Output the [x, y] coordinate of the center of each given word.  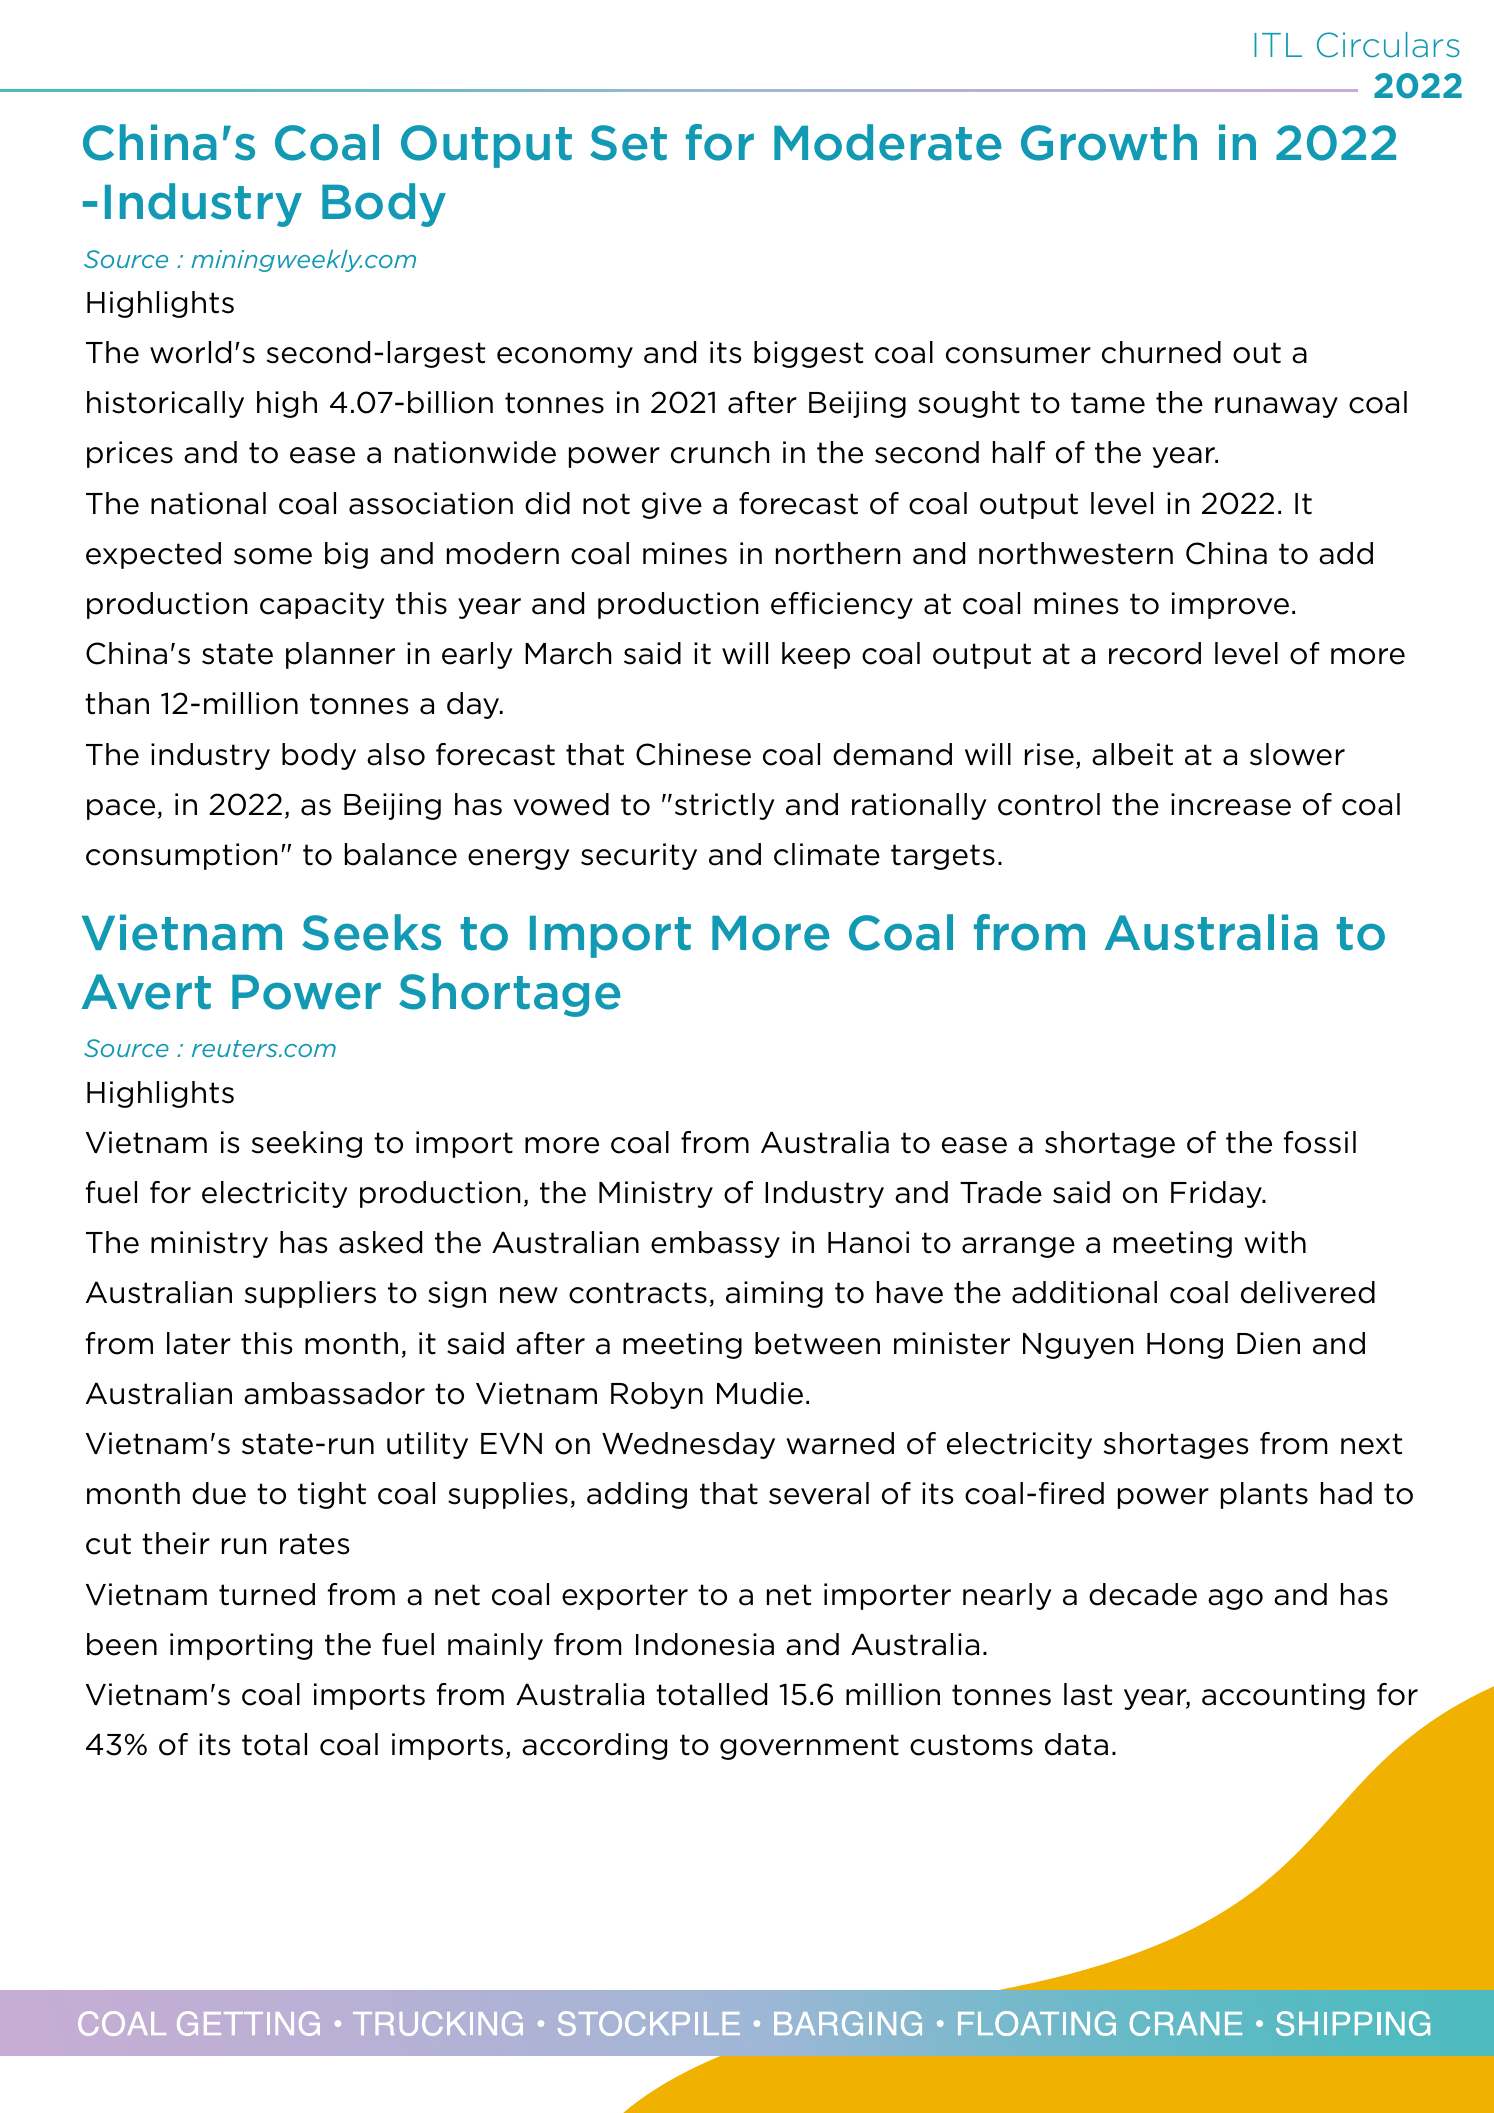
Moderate [888, 142]
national [208, 503]
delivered [1308, 1292]
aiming [774, 1294]
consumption [182, 856]
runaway [1276, 407]
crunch [720, 452]
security [639, 856]
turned [267, 1594]
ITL [1278, 45]
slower [1297, 754]
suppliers [310, 1294]
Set [628, 143]
